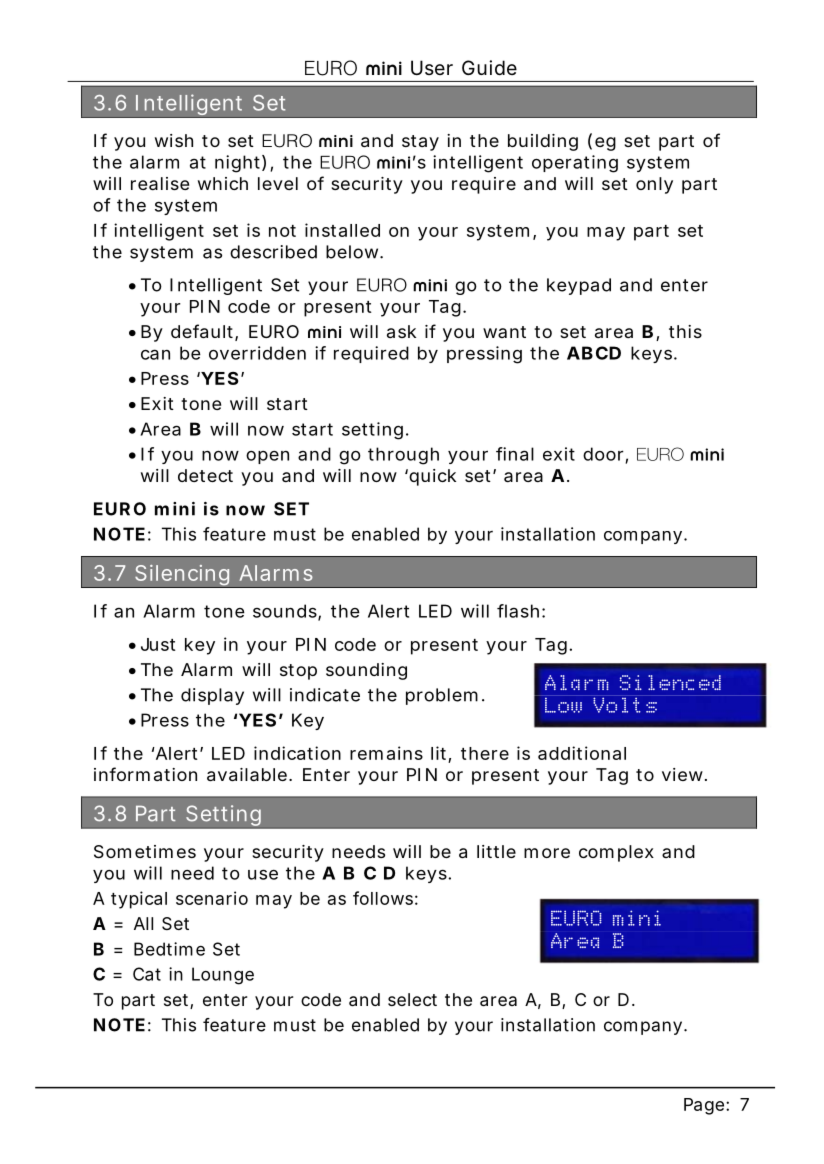  I want to click on remains, so click(386, 753).
